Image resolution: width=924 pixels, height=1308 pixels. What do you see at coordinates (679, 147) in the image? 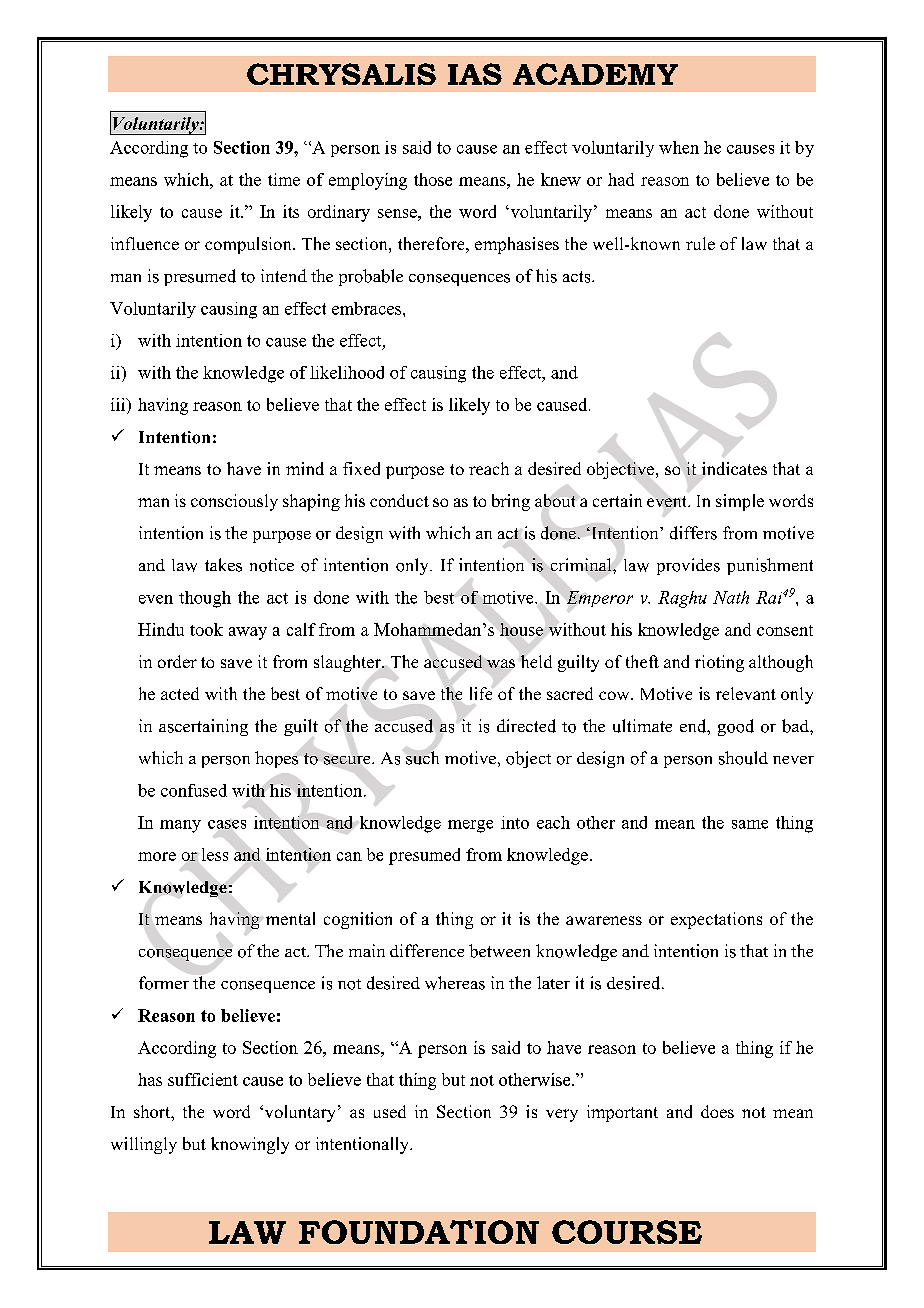
I see `when` at bounding box center [679, 147].
